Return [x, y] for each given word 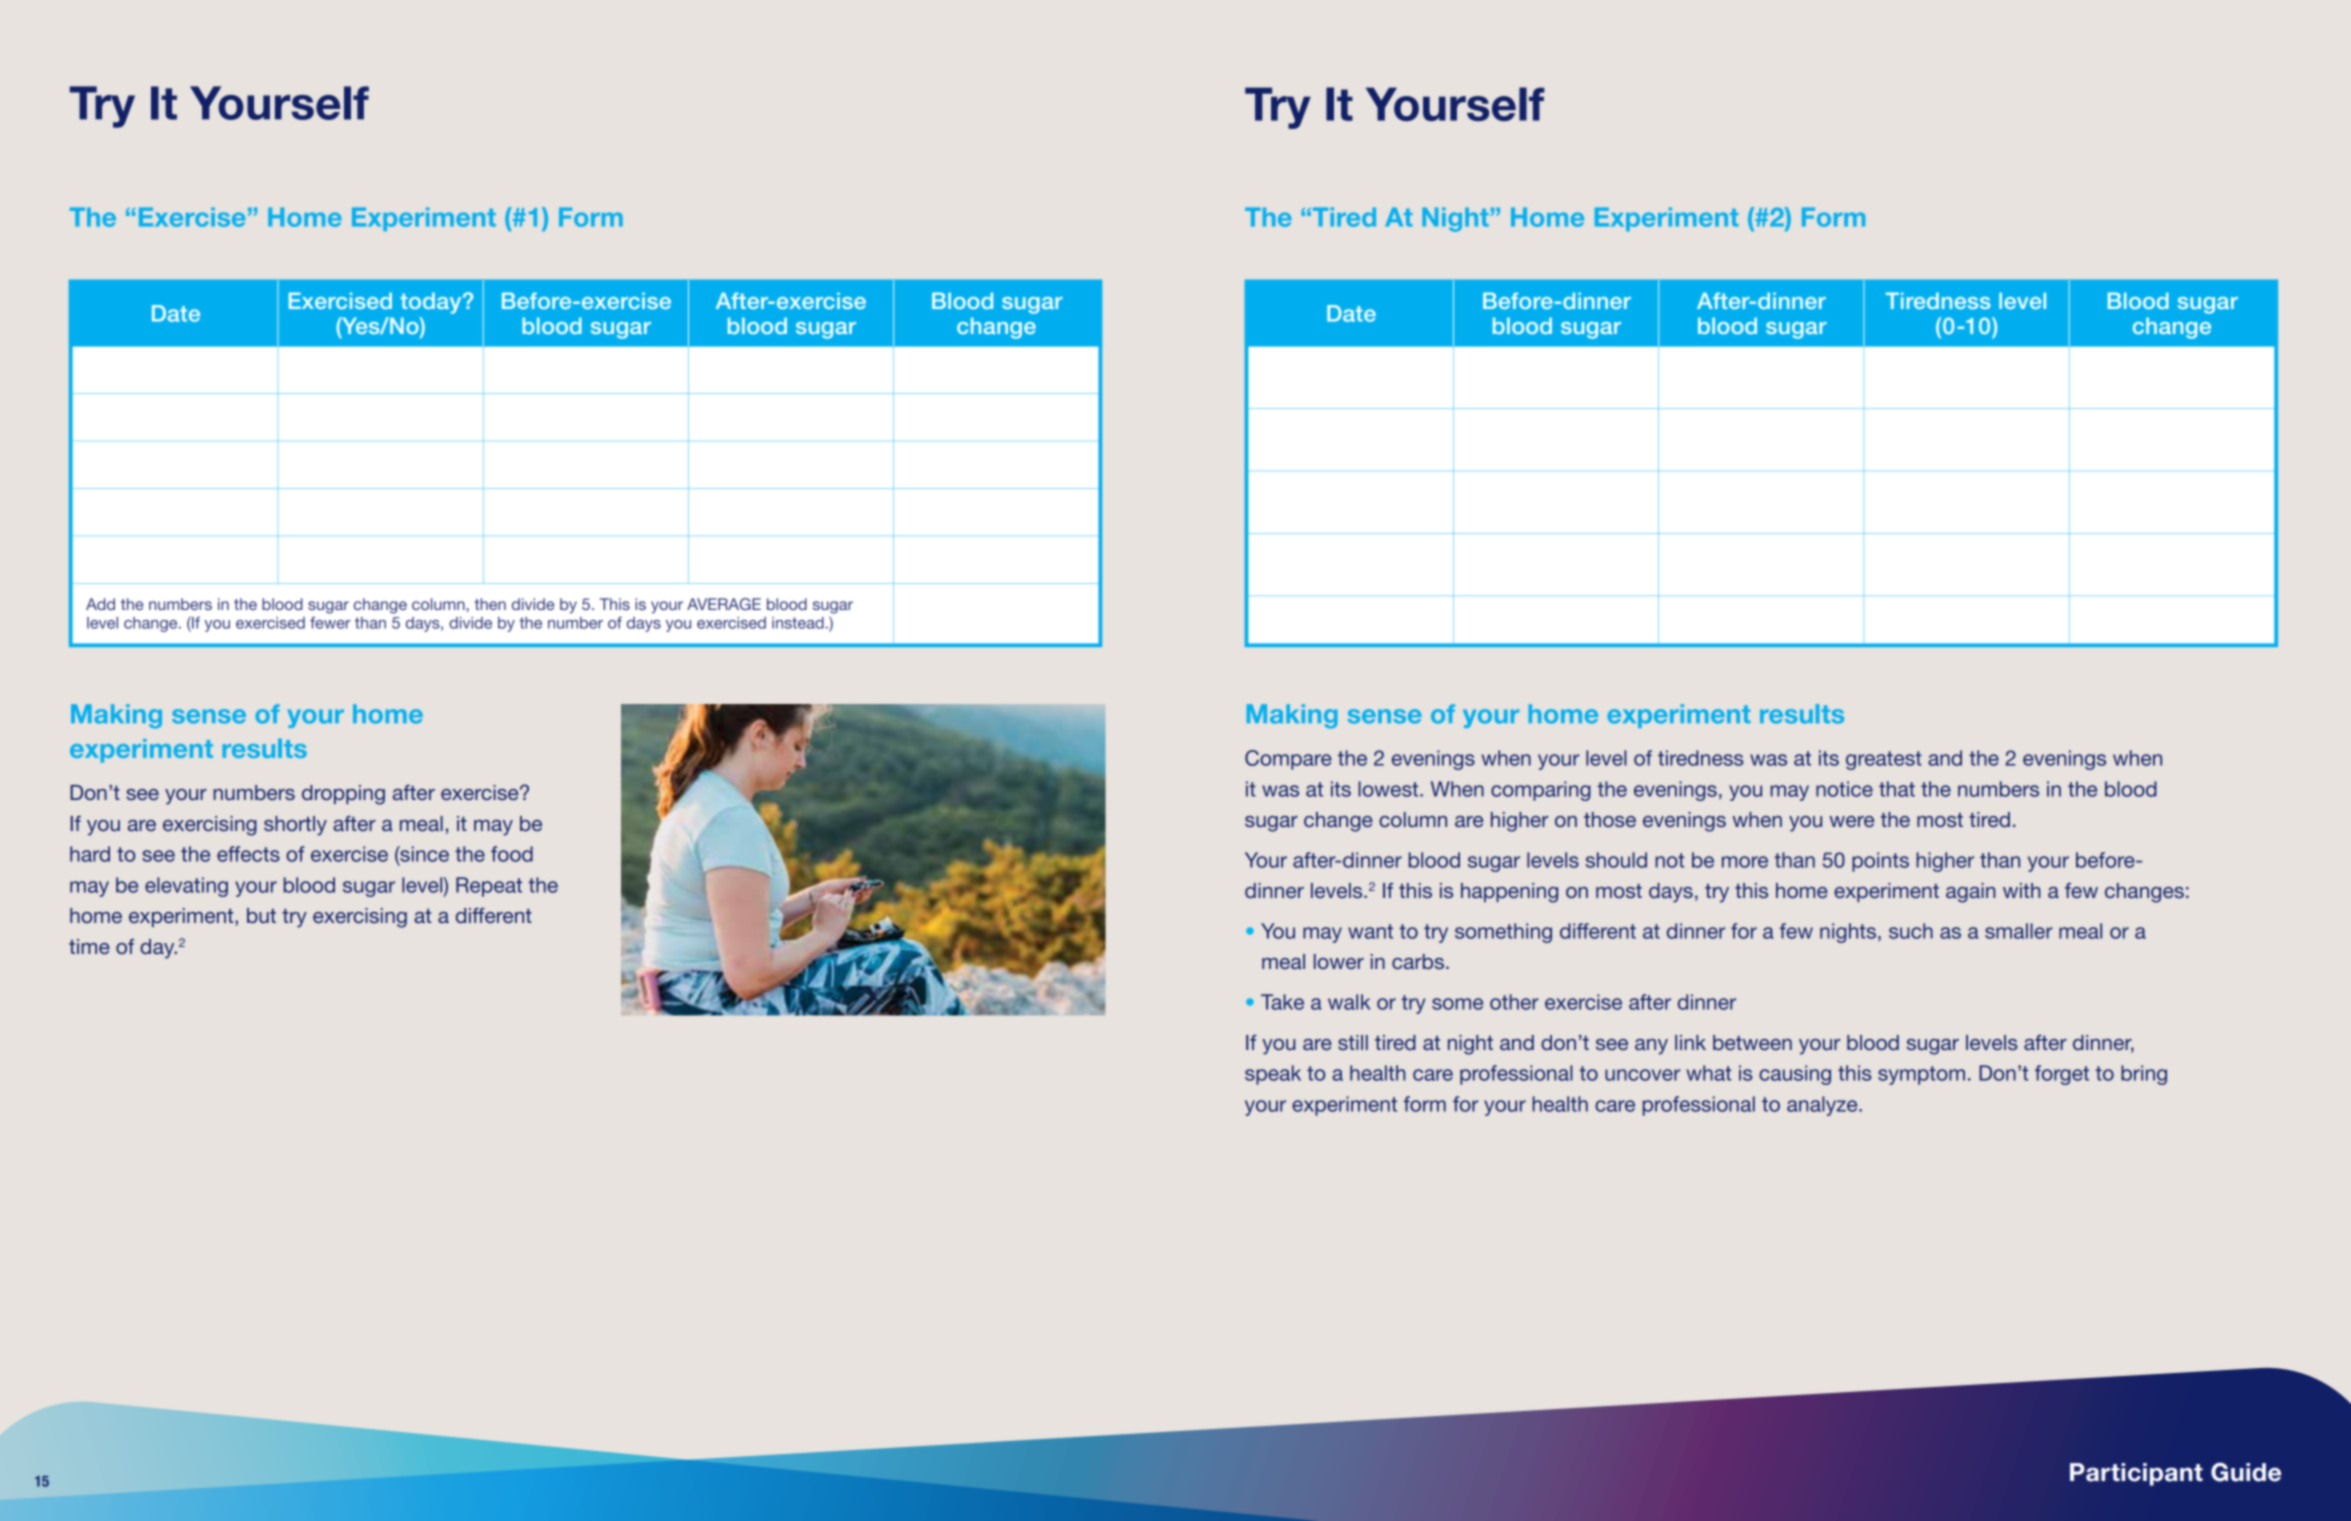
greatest [1884, 760]
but [261, 915]
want [1370, 931]
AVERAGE [724, 604]
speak [1273, 1075]
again [1970, 893]
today [432, 303]
